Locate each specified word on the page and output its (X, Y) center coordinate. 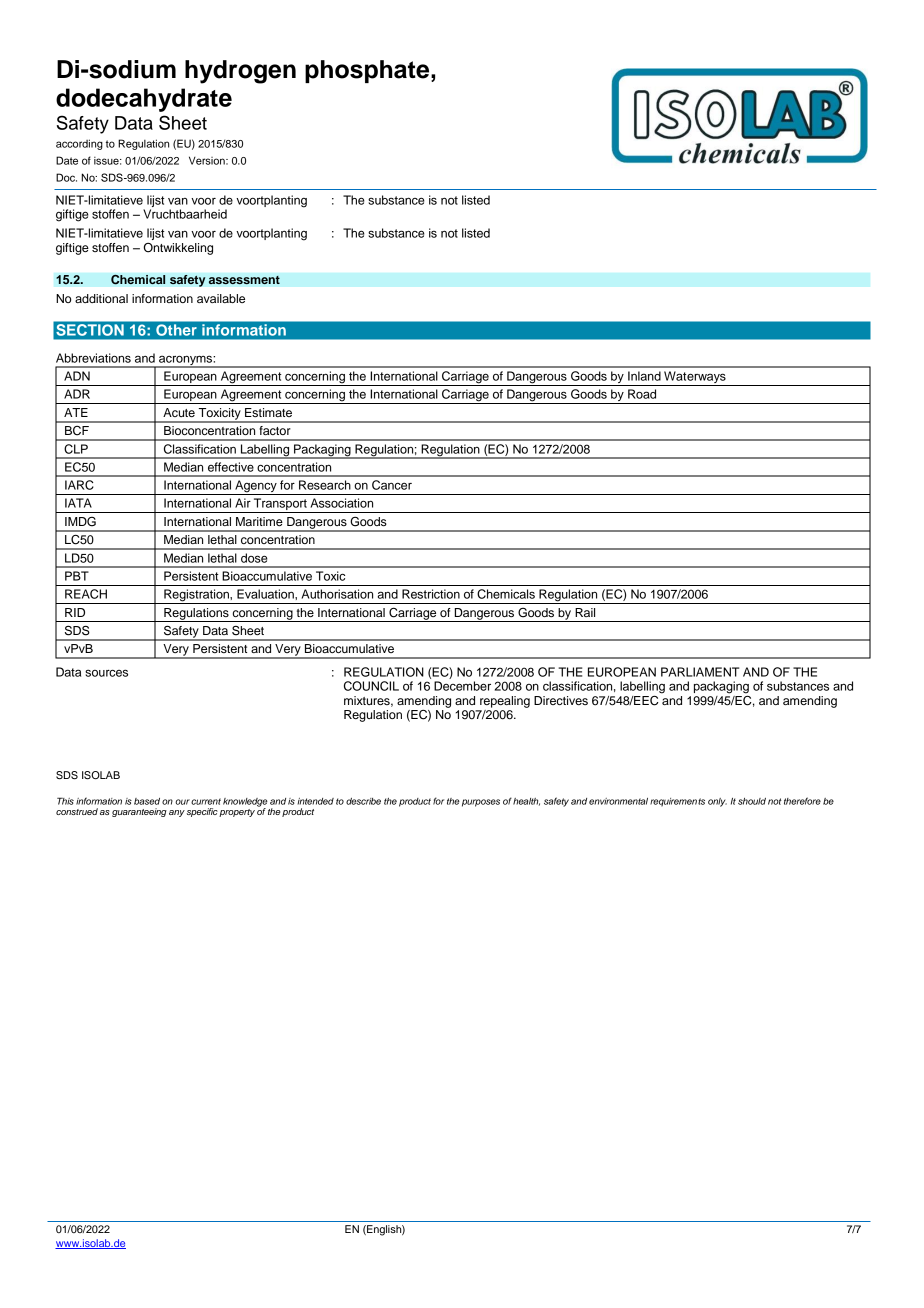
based (147, 801)
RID (75, 612)
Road (642, 394)
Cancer (392, 485)
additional (101, 298)
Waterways (695, 378)
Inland (644, 376)
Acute (179, 412)
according (79, 144)
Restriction (431, 594)
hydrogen (240, 72)
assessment (244, 280)
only (717, 802)
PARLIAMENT (700, 672)
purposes (481, 803)
